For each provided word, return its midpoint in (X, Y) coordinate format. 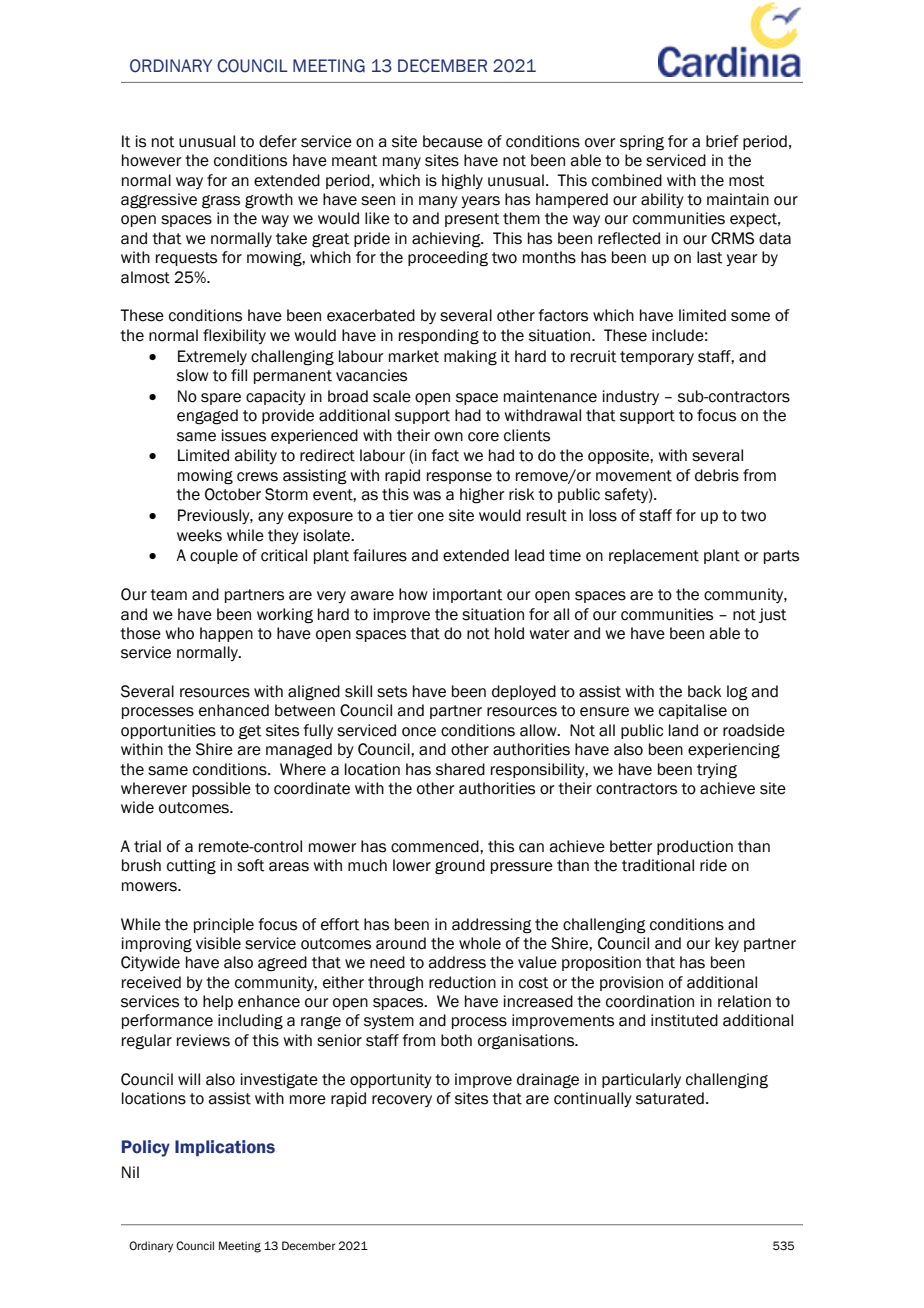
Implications (225, 1148)
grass (221, 202)
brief (722, 141)
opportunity (391, 1080)
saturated (670, 1098)
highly (462, 182)
